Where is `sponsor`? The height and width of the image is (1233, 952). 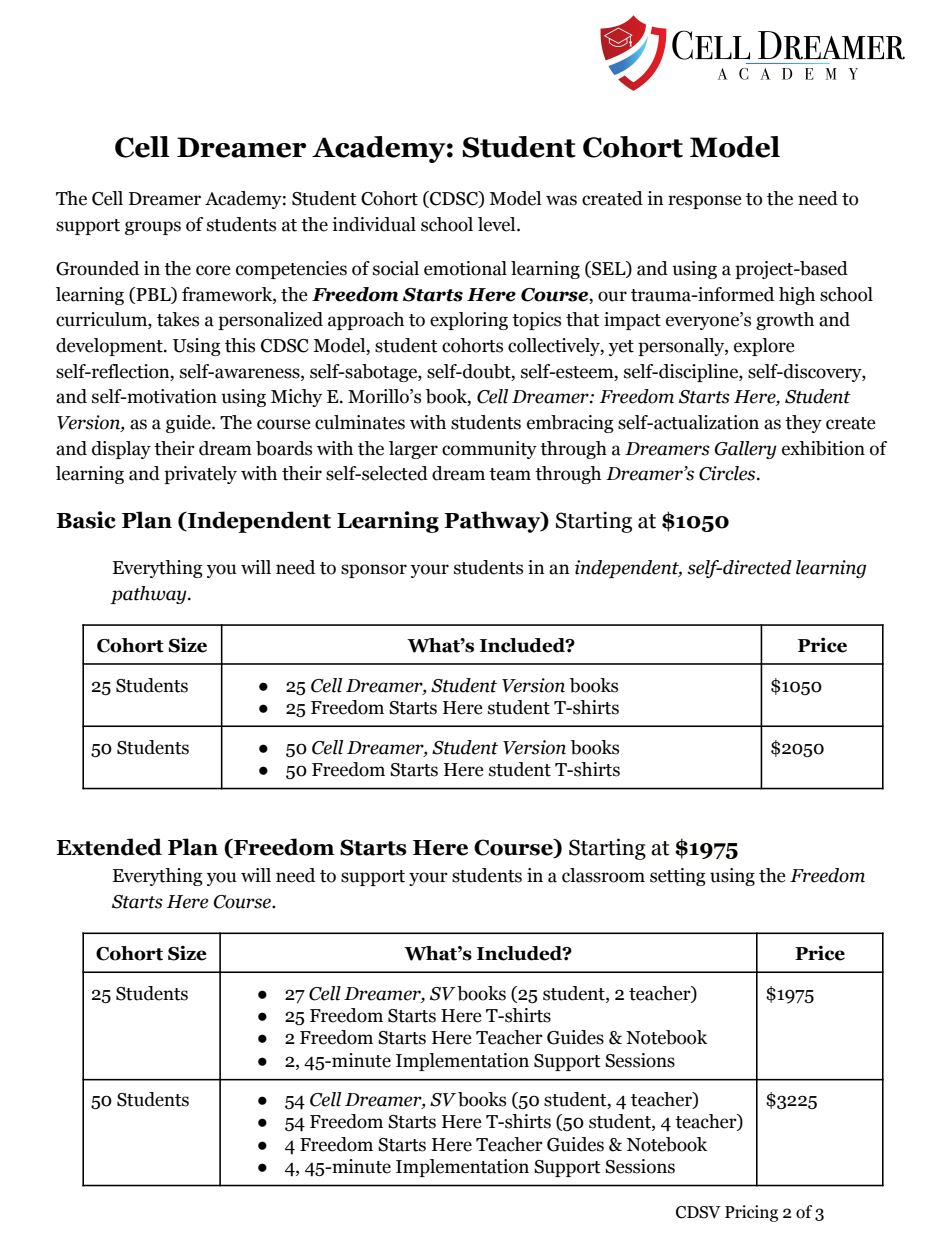 sponsor is located at coordinates (374, 571).
